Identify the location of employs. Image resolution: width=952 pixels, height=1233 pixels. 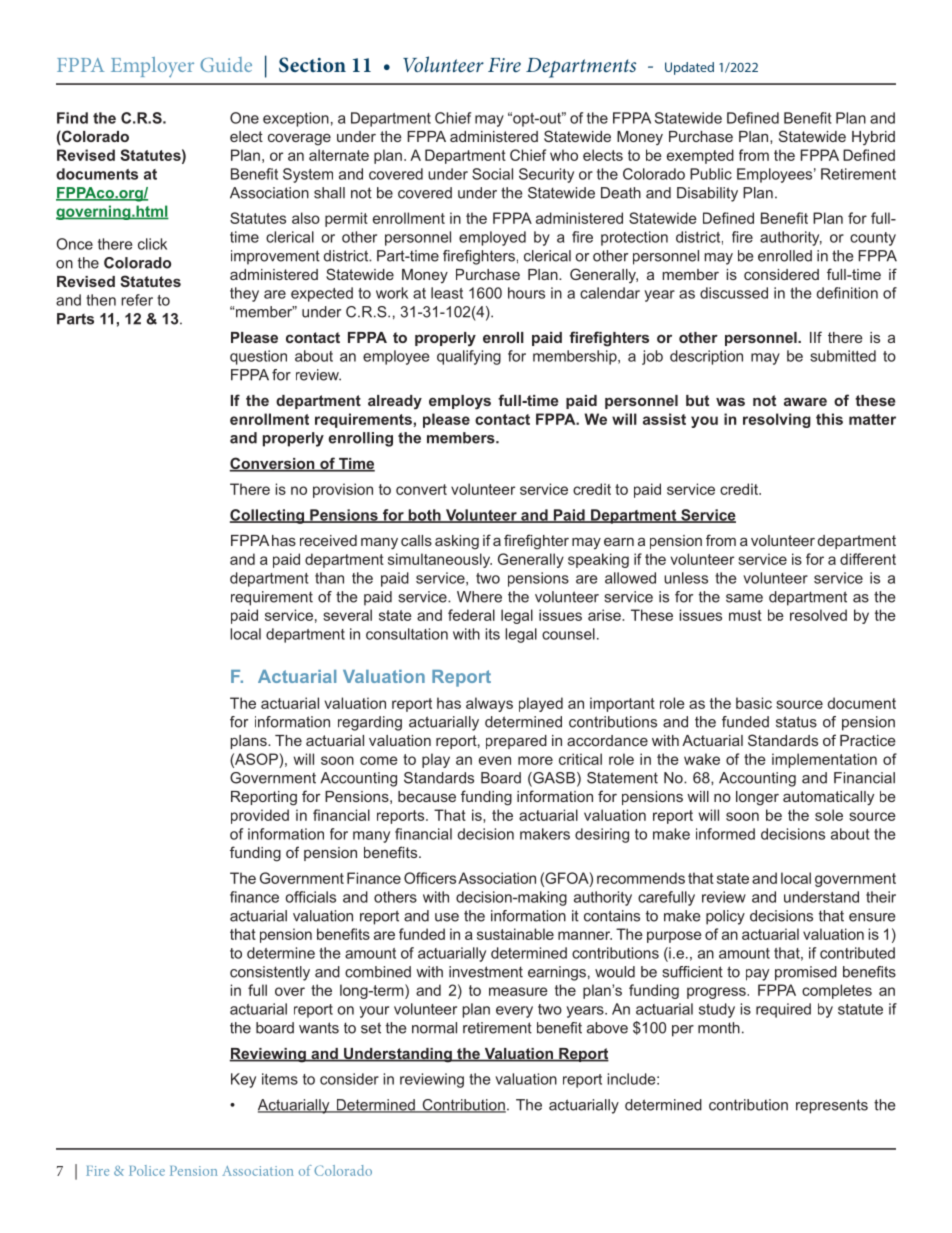
(460, 402).
